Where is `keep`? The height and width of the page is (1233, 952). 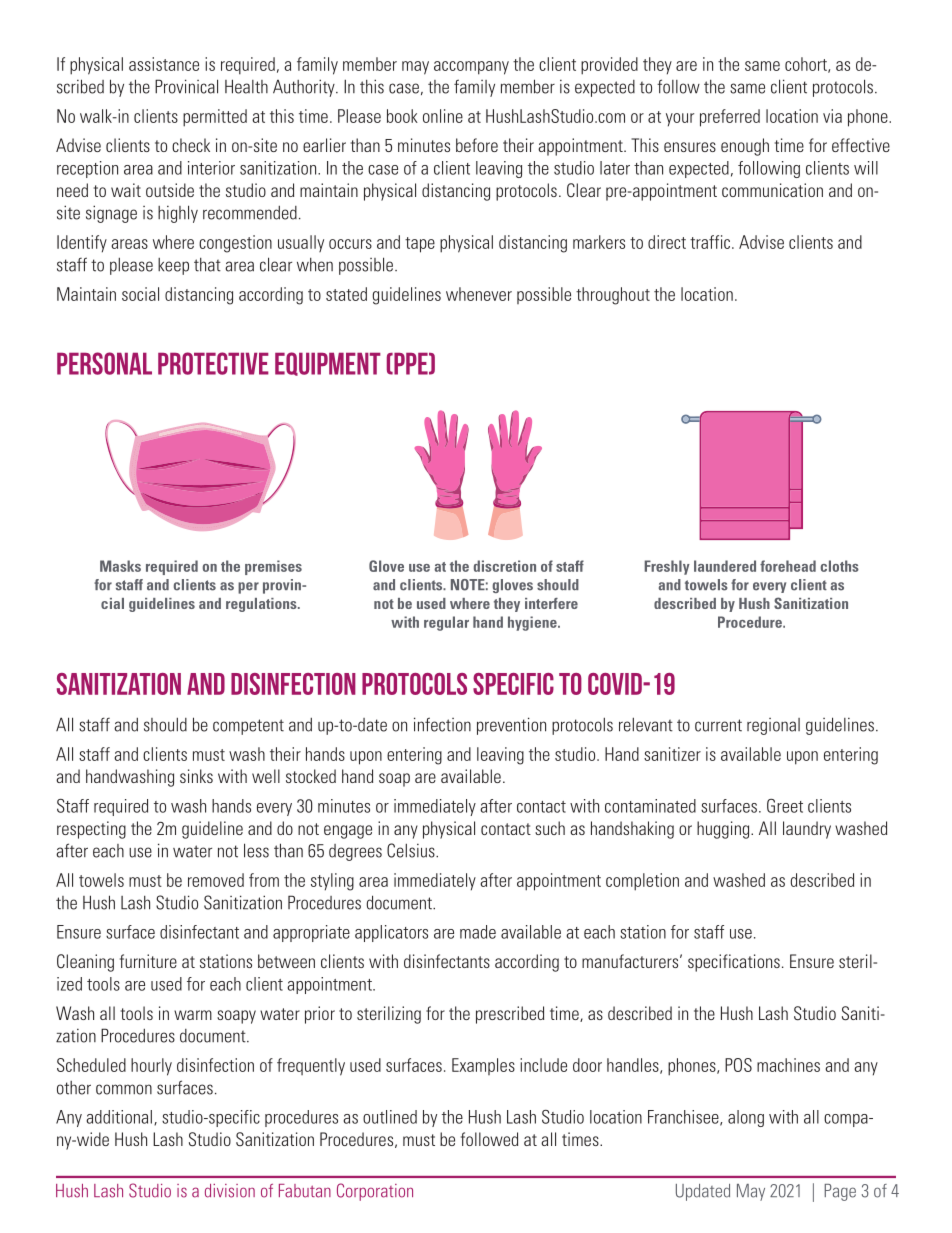 keep is located at coordinates (173, 266).
